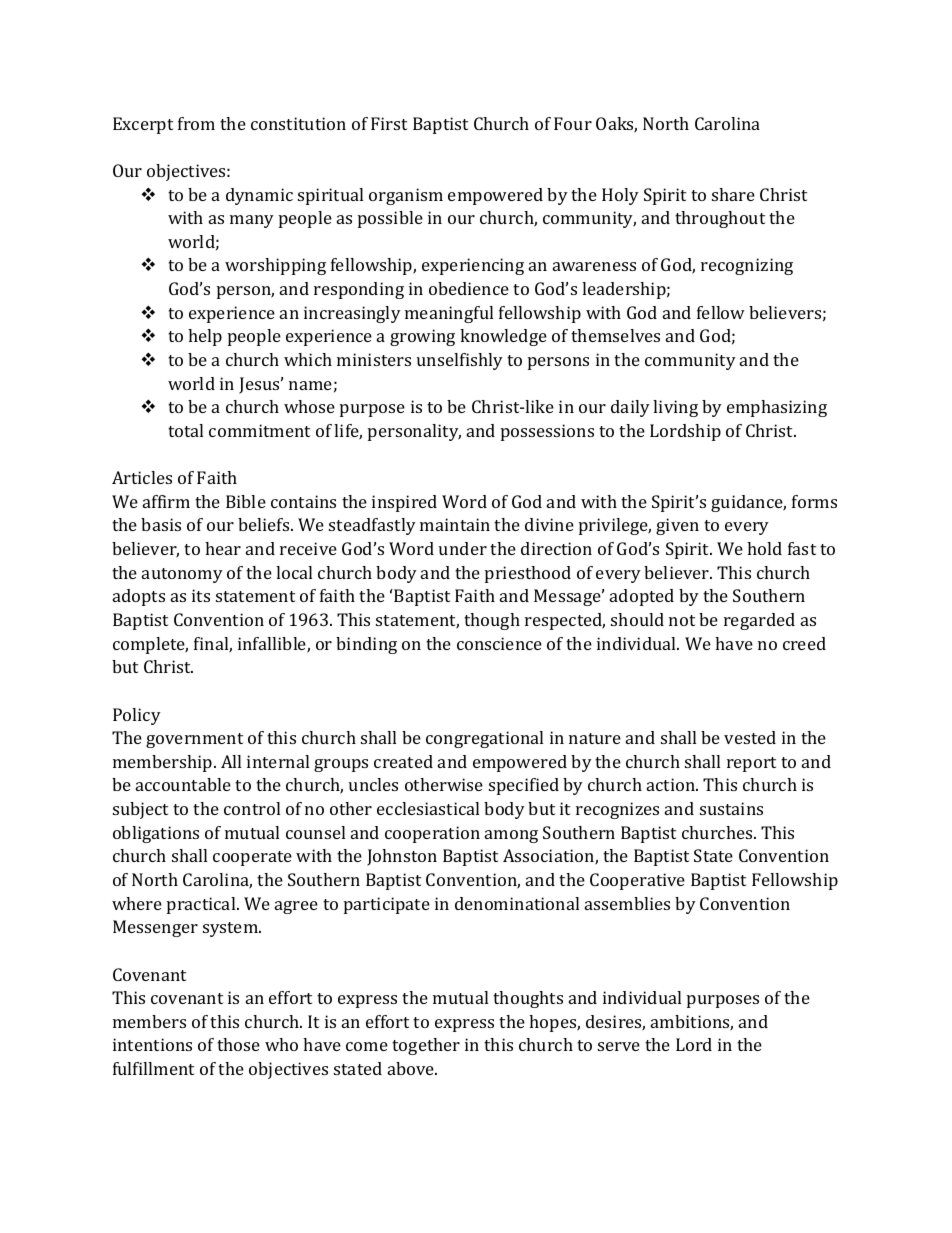 This image has height=1233, width=952. I want to click on organism, so click(406, 196).
